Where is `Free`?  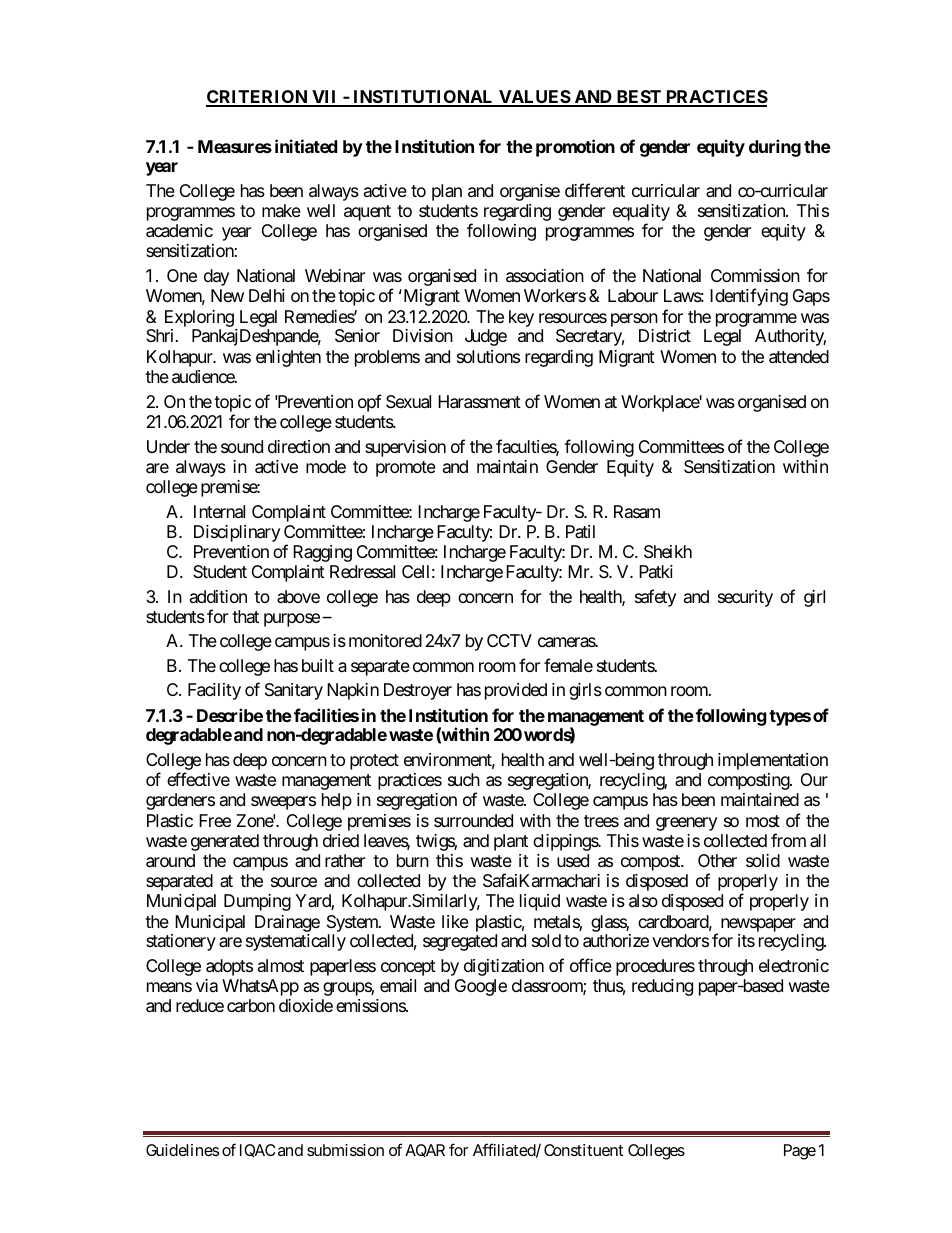 Free is located at coordinates (215, 820).
